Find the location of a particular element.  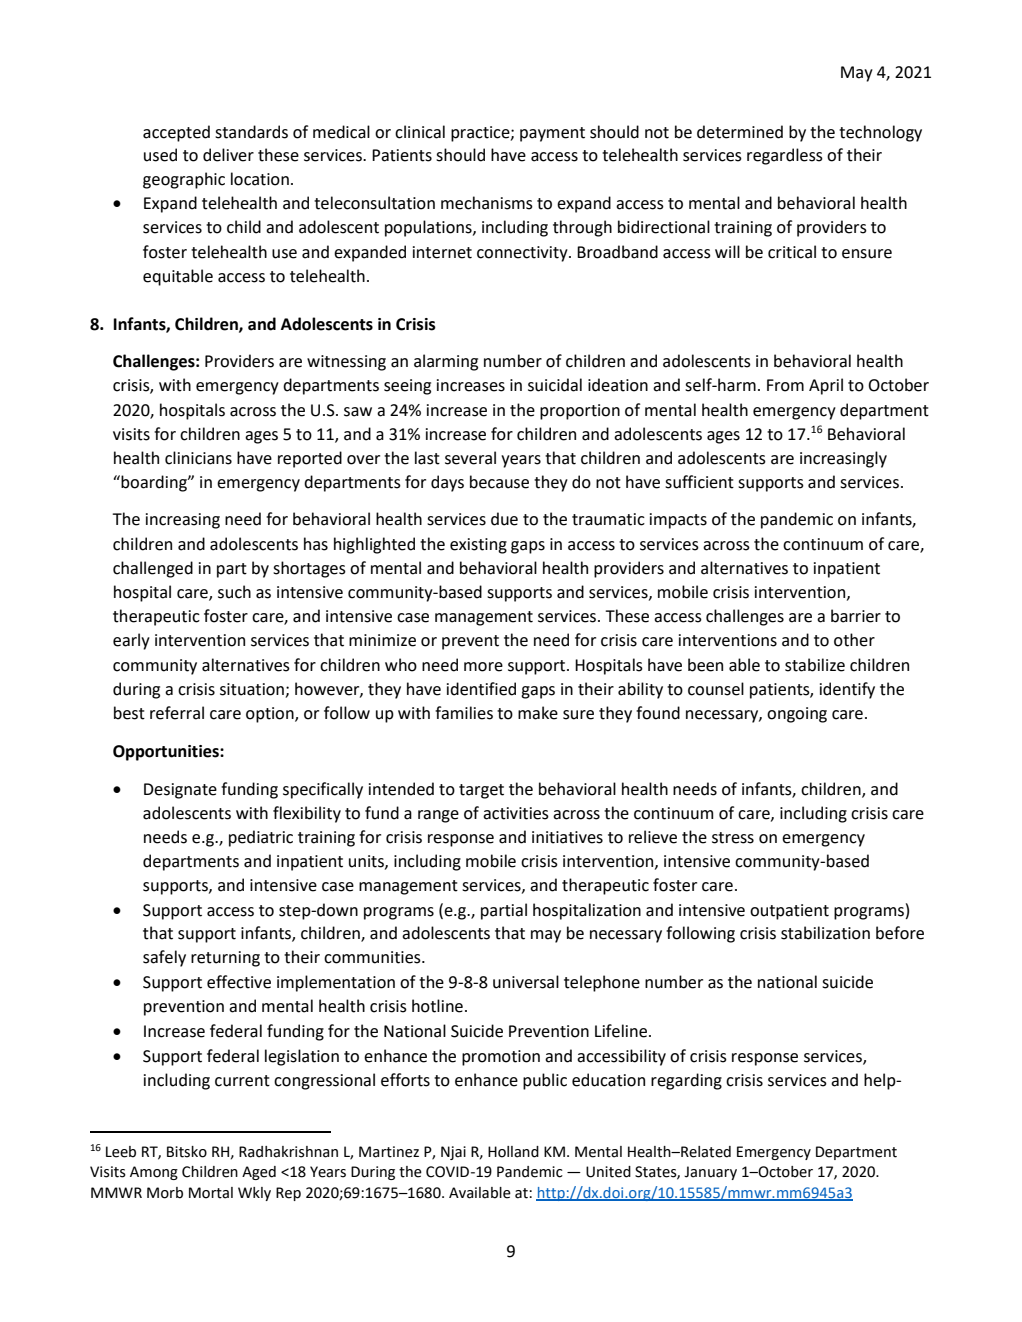

deliver is located at coordinates (228, 155).
